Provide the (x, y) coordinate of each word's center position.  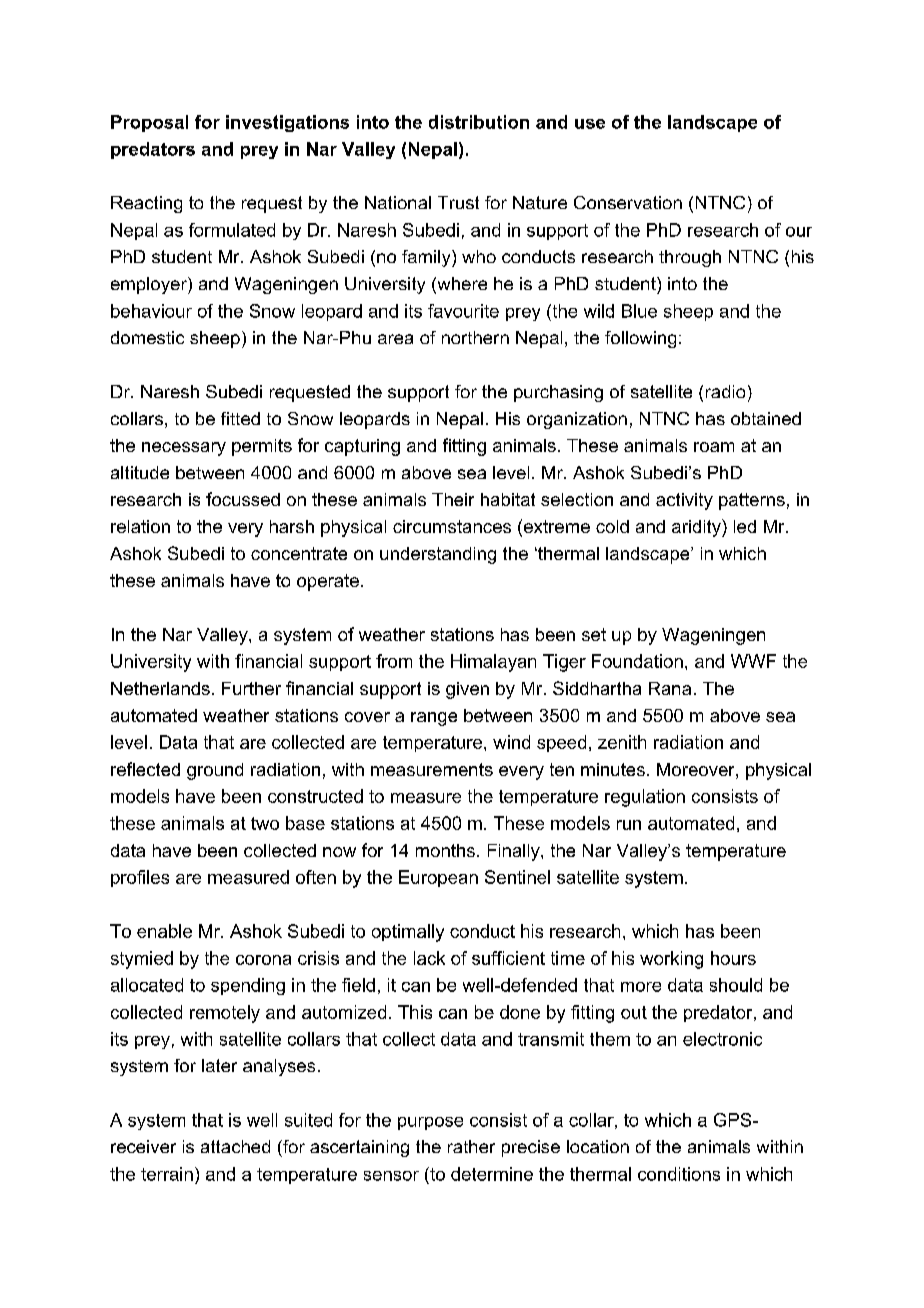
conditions (679, 1174)
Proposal (149, 123)
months (445, 850)
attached (235, 1146)
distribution (479, 122)
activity (684, 501)
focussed (243, 499)
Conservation (628, 202)
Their (453, 499)
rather (471, 1146)
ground (215, 771)
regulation (645, 798)
